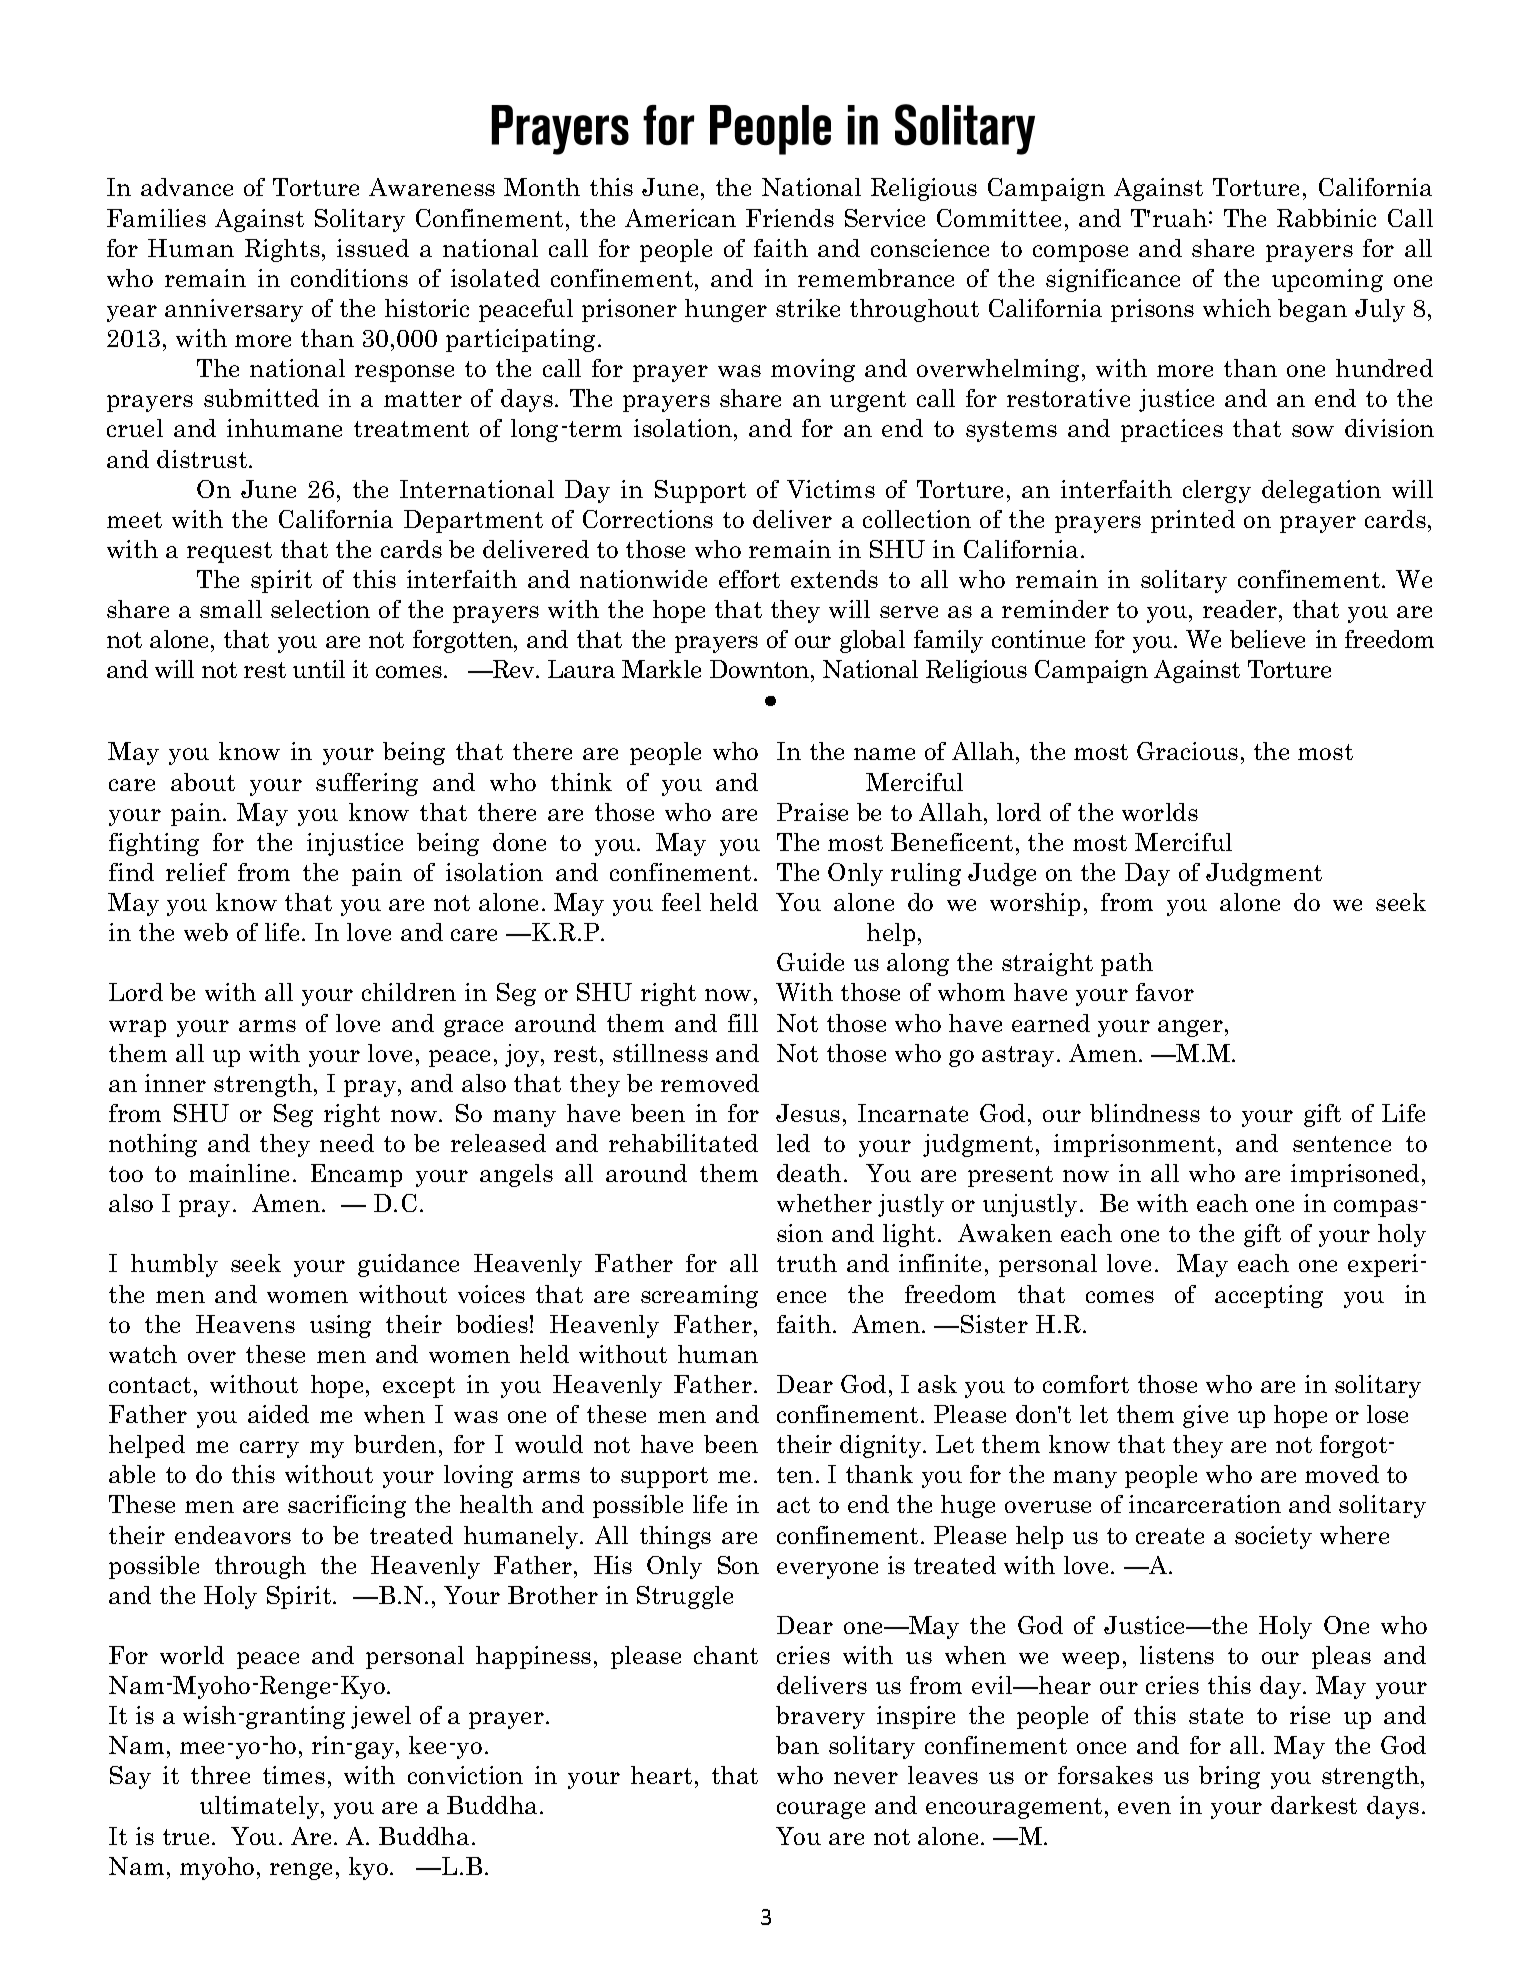  I want to click on fill, so click(743, 1023).
